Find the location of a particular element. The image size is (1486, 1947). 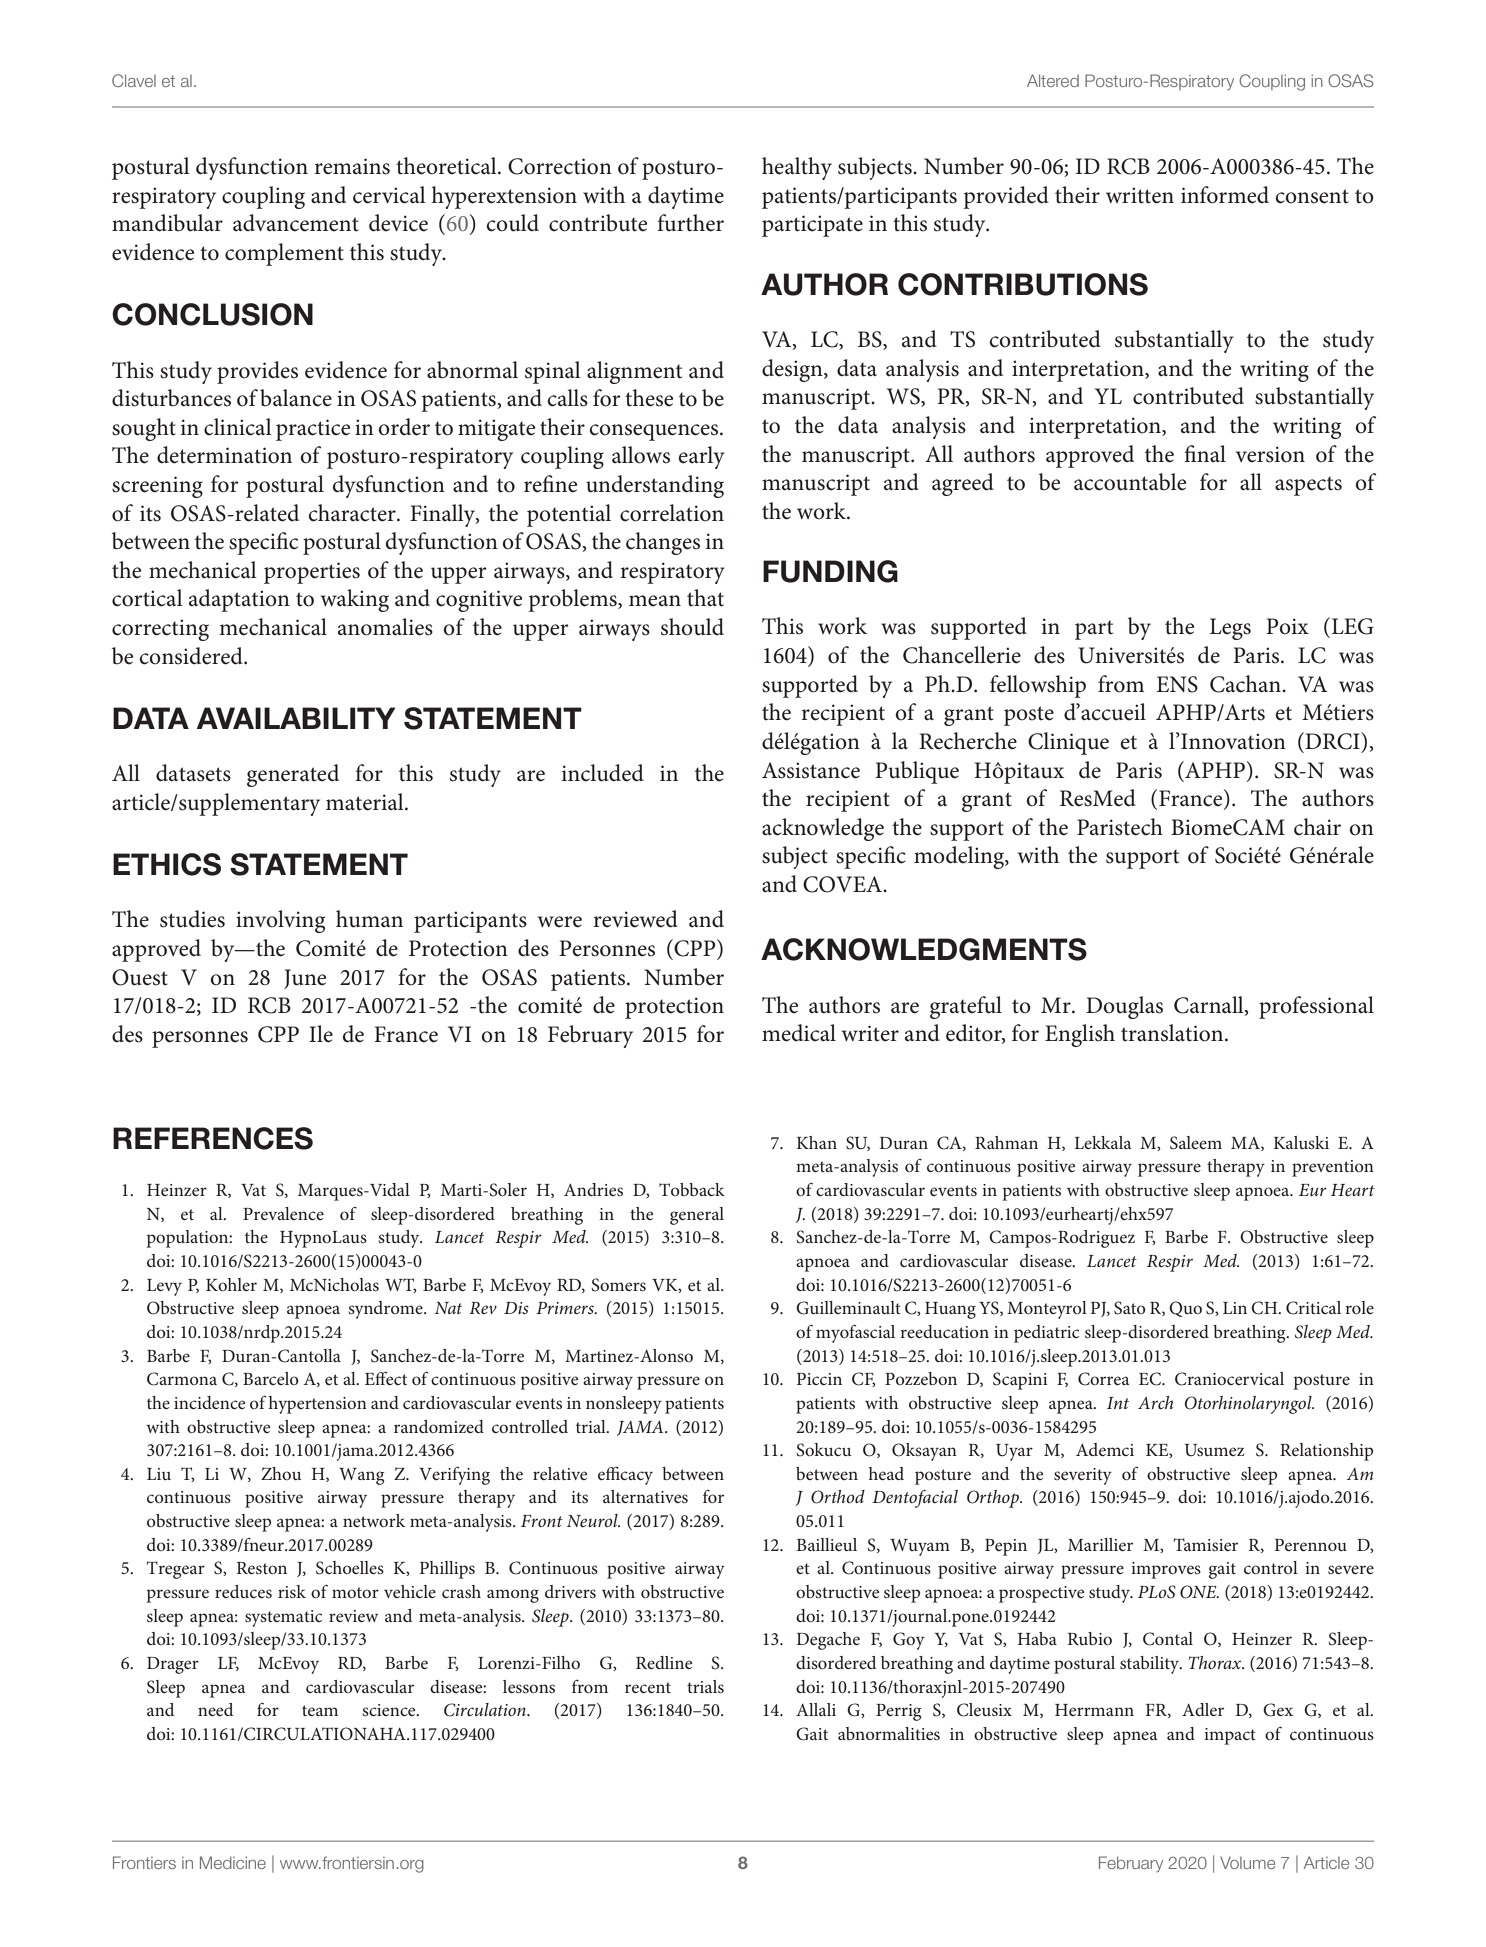

recent is located at coordinates (648, 1687).
